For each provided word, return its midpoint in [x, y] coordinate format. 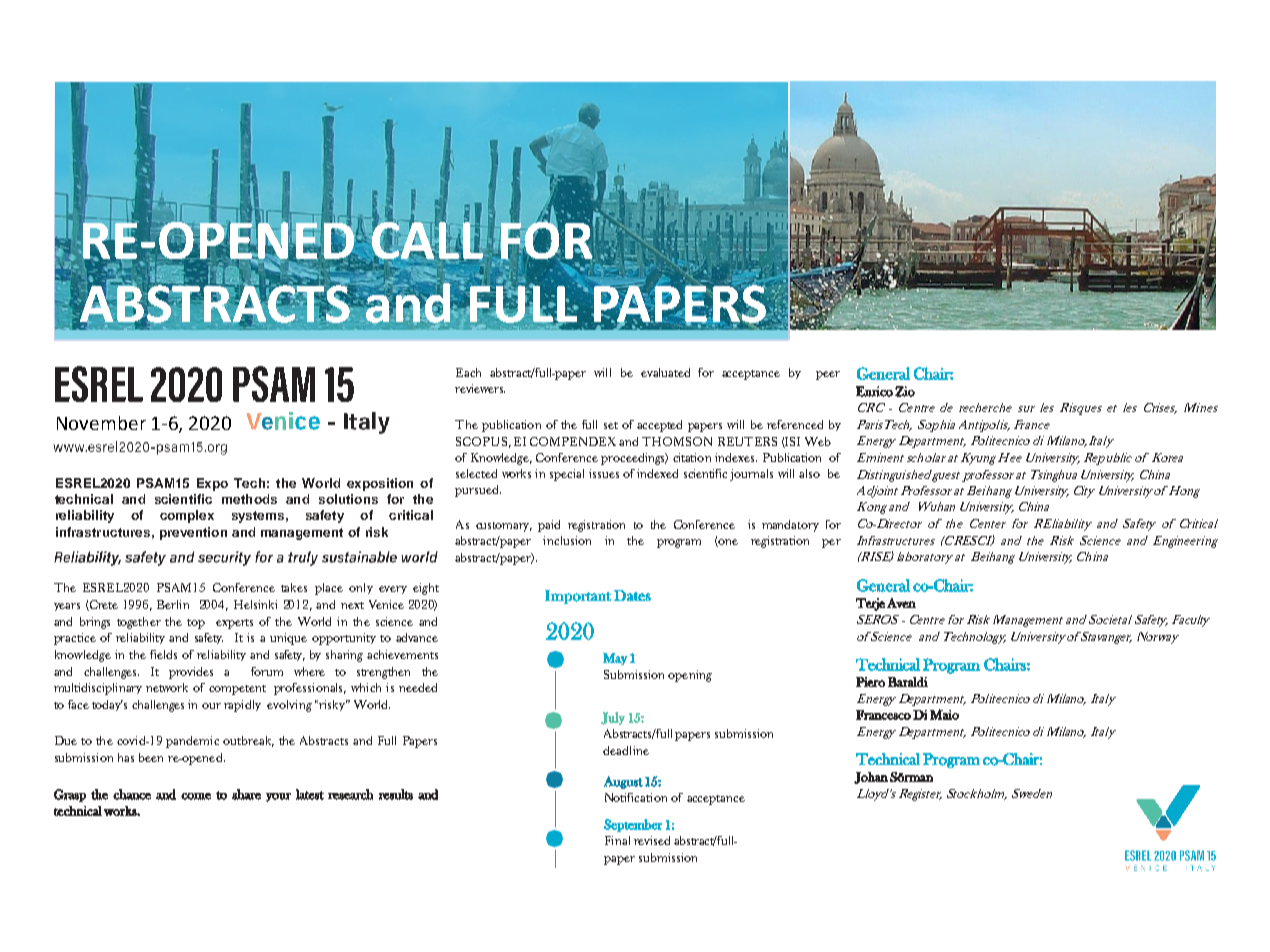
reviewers [480, 388]
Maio [944, 714]
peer [828, 375]
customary [504, 527]
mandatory [790, 526]
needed [418, 687]
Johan [871, 778]
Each [468, 372]
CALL [427, 240]
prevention [193, 533]
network [167, 687]
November [101, 423]
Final [617, 840]
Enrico [874, 391]
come [196, 796]
